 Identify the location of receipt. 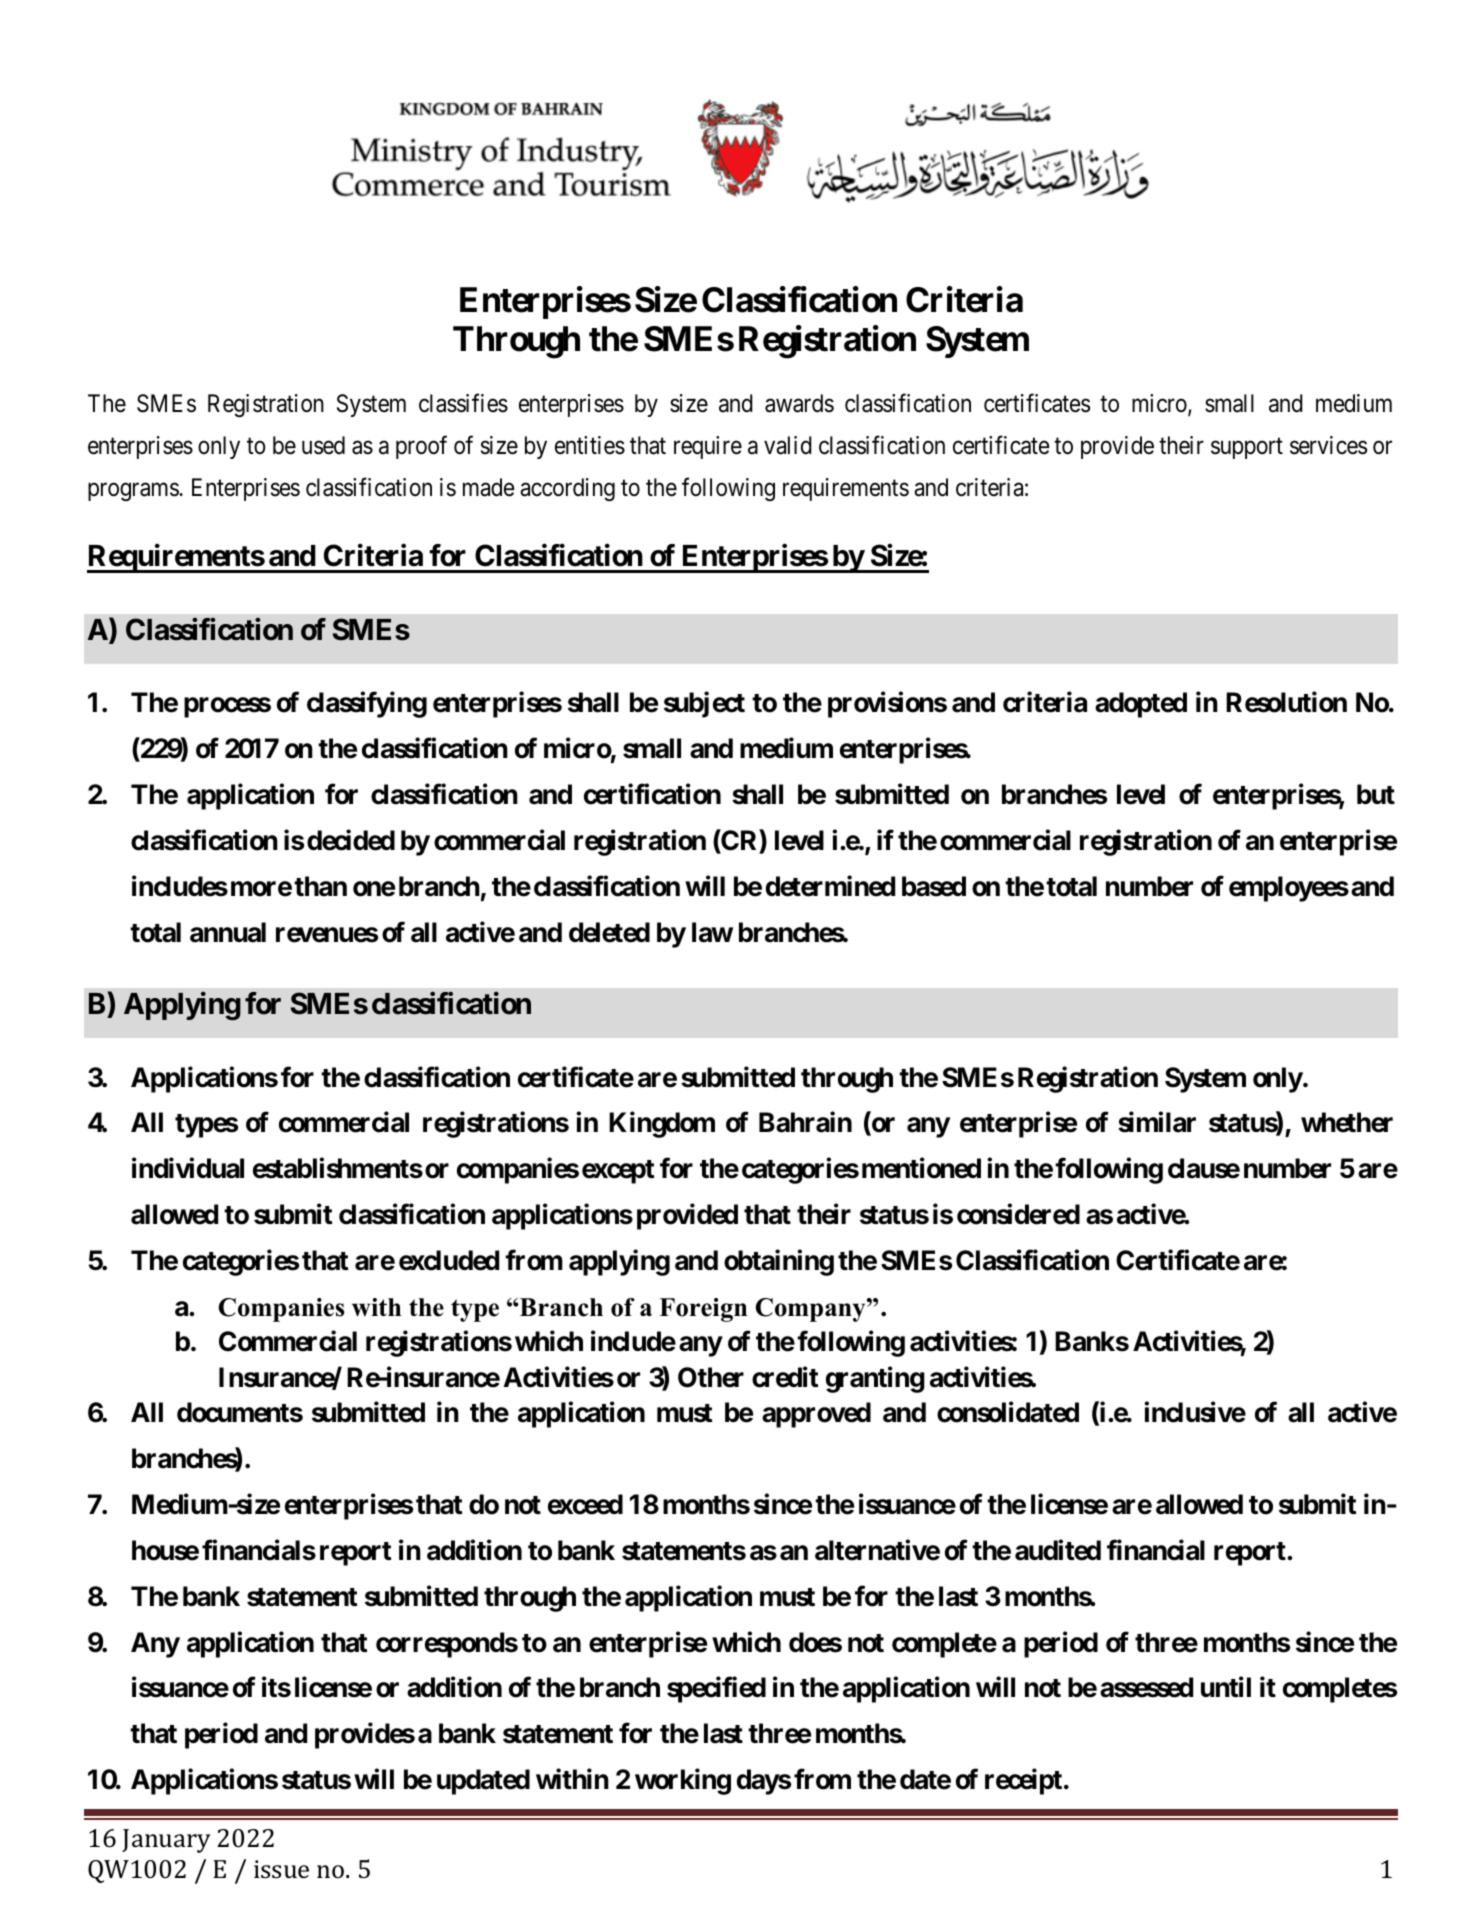
(1023, 1782).
